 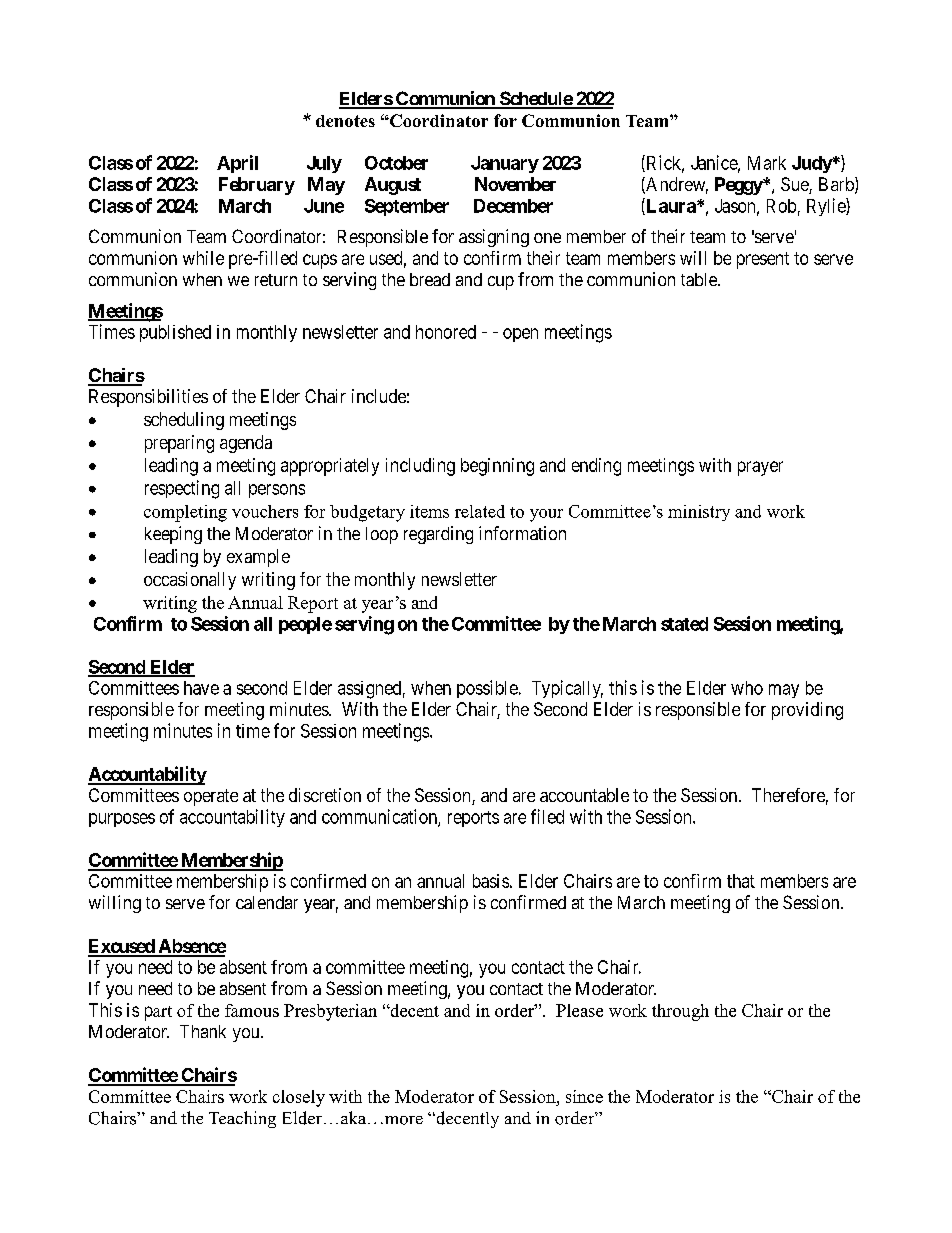 What do you see at coordinates (584, 1096) in the screenshot?
I see `since` at bounding box center [584, 1096].
